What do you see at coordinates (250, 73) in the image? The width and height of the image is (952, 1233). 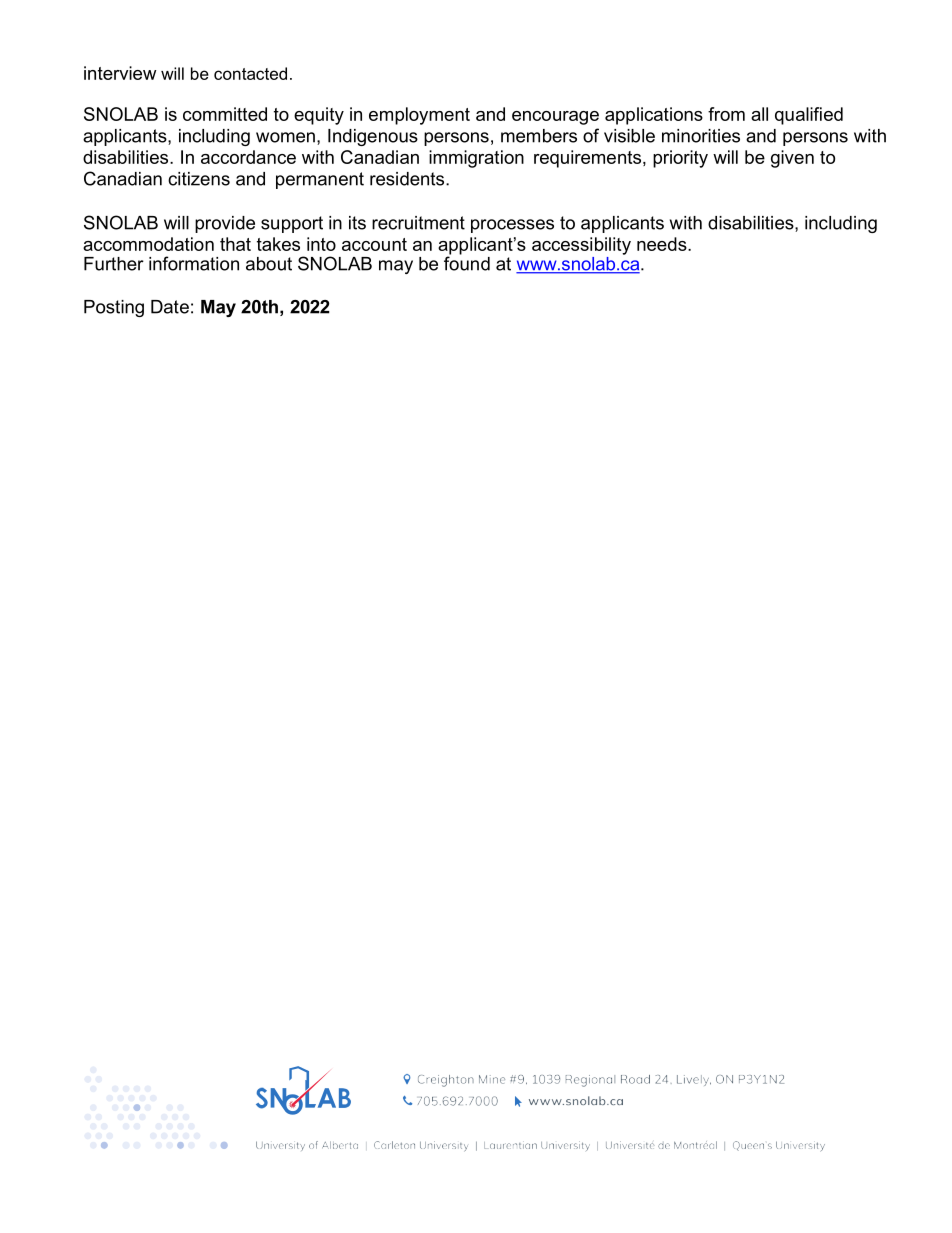 I see `contacted` at bounding box center [250, 73].
